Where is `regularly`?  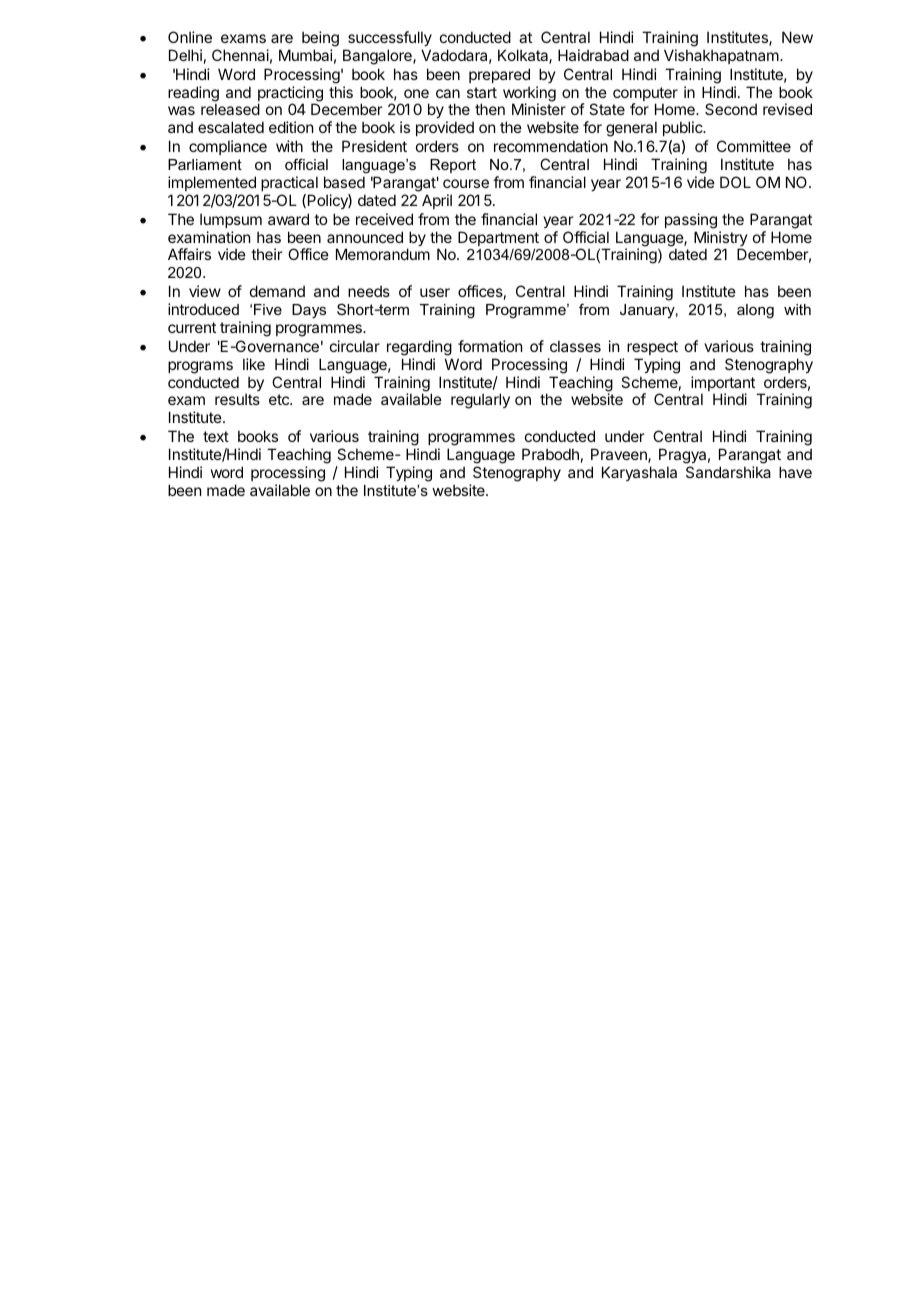
regularly is located at coordinates (480, 401).
